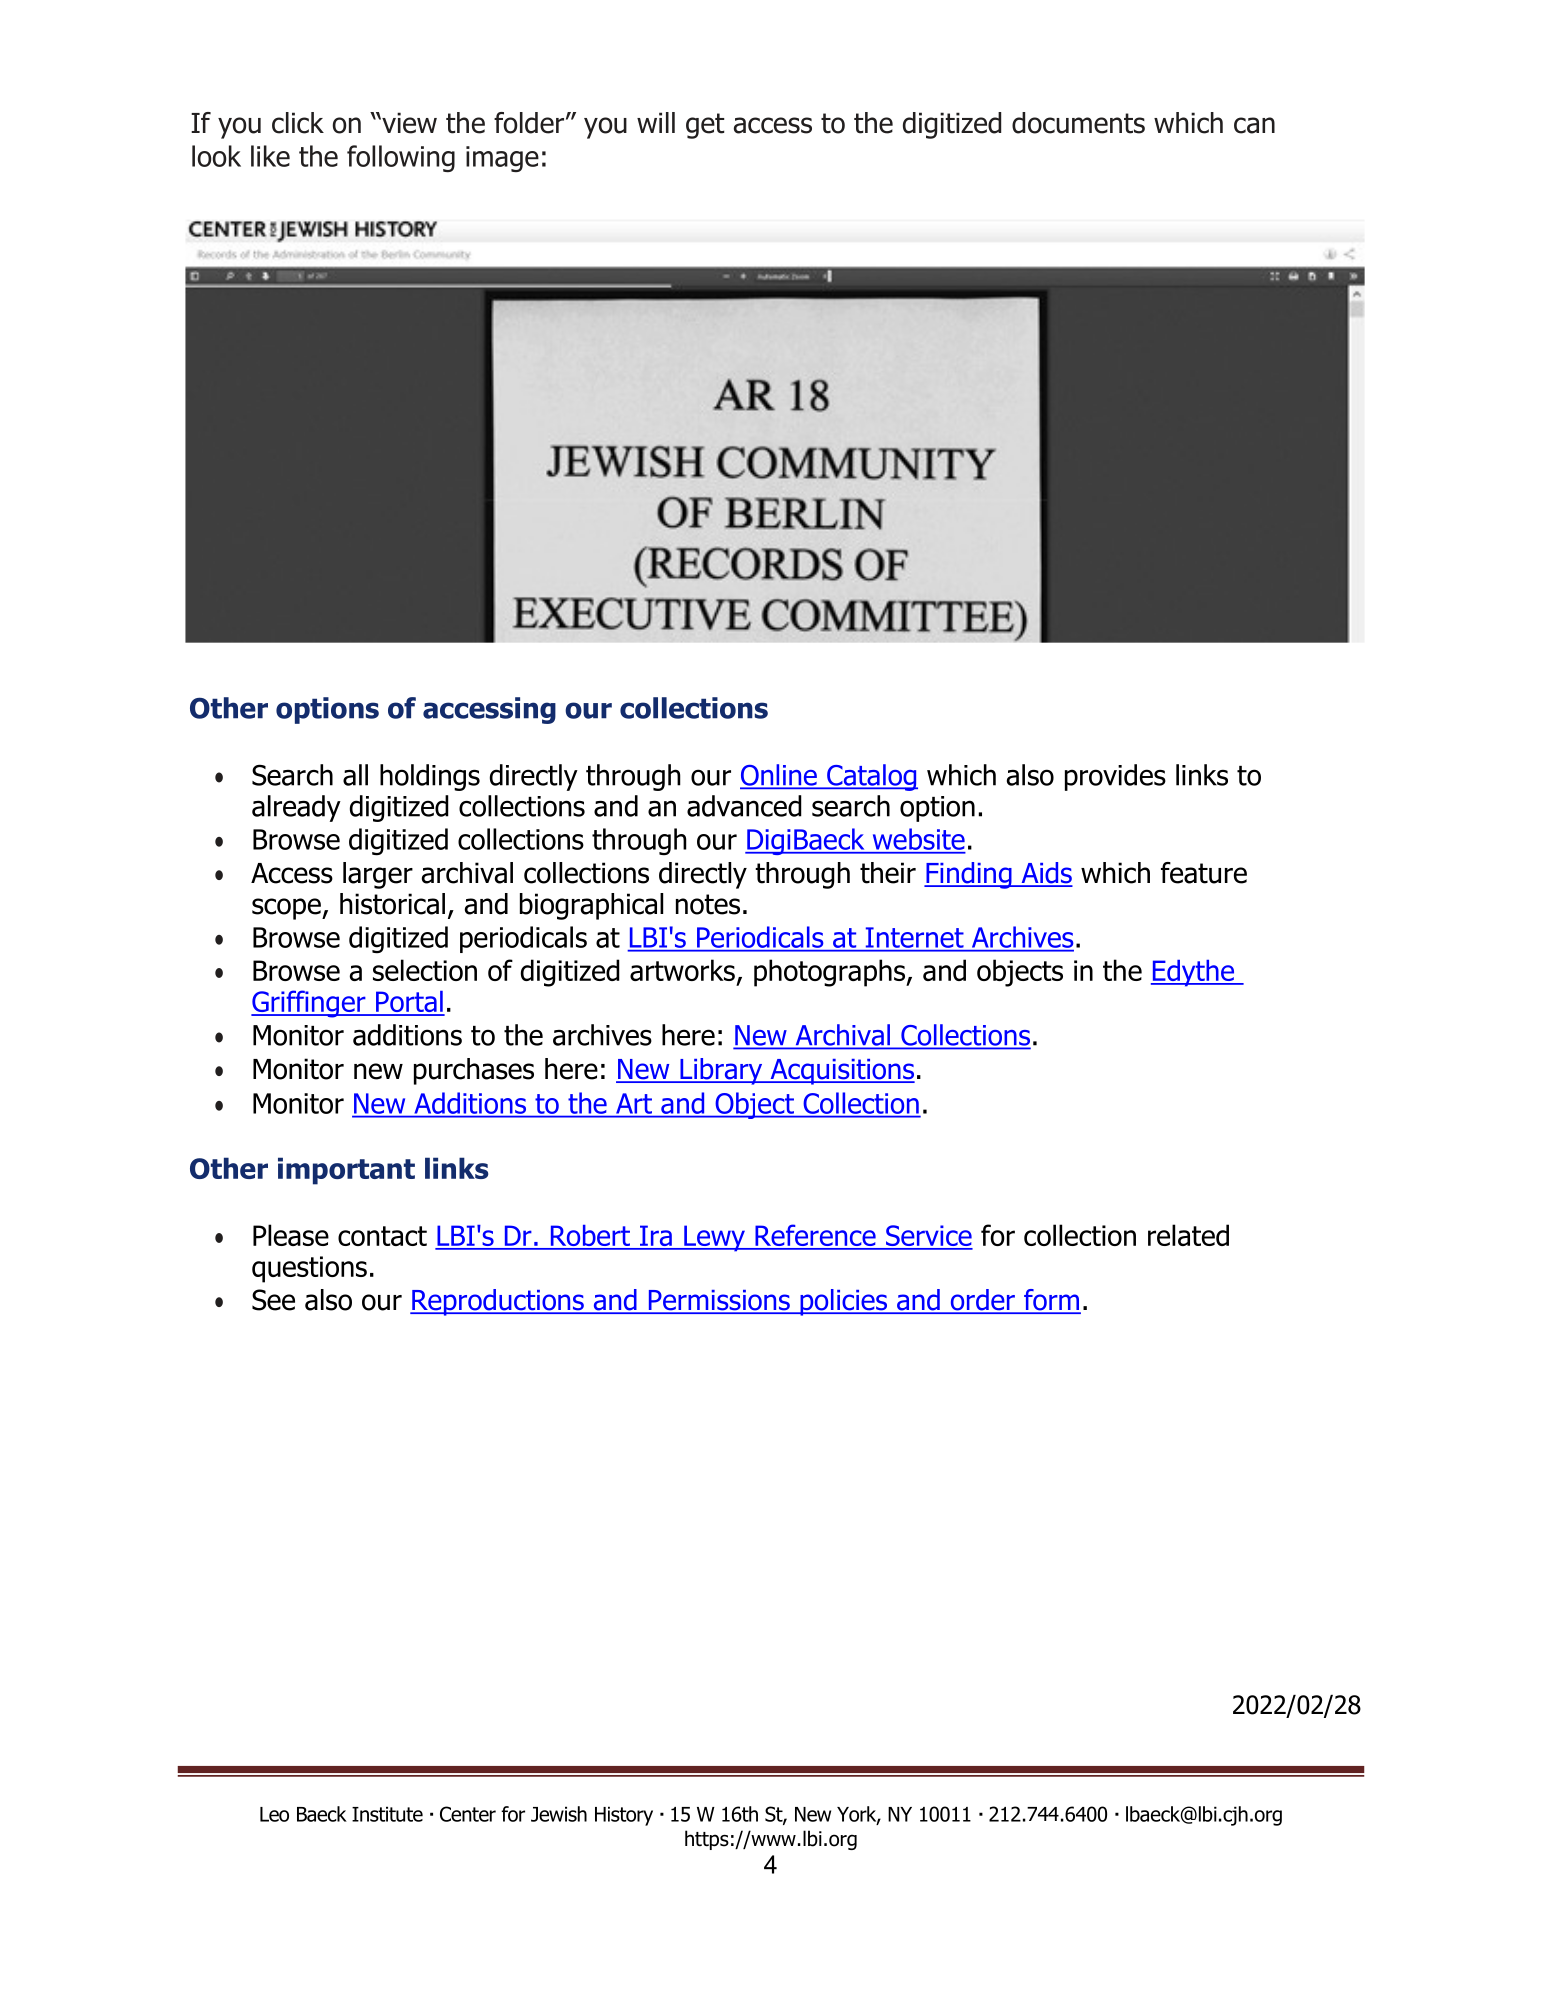 This page has height=1995, width=1542. I want to click on documents, so click(1078, 123).
